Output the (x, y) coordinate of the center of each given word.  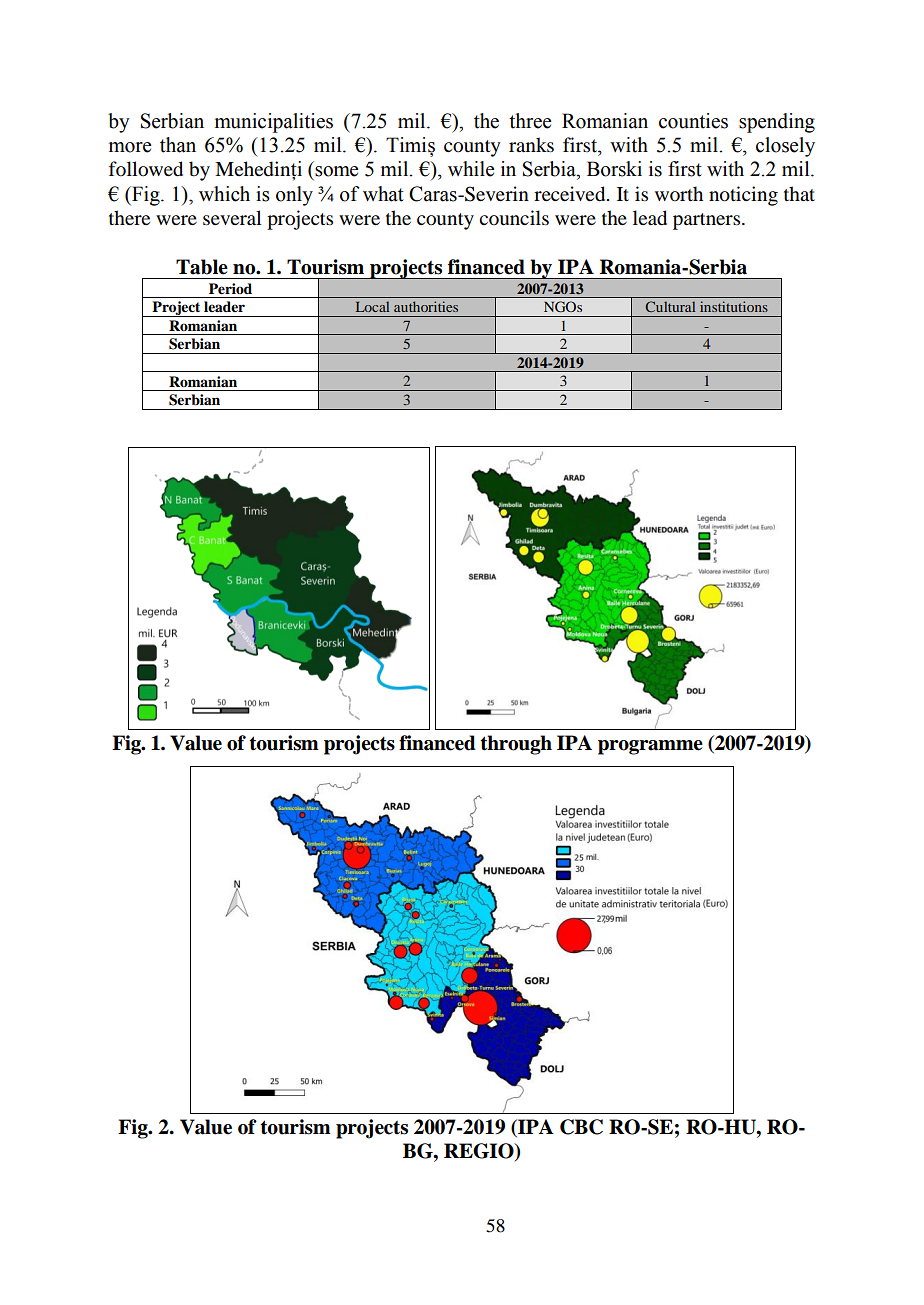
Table (202, 267)
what (383, 194)
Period (230, 289)
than (178, 145)
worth (679, 194)
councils (514, 218)
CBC (581, 1127)
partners (708, 221)
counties (693, 121)
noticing (743, 196)
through (516, 745)
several (232, 218)
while (471, 169)
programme (650, 747)
